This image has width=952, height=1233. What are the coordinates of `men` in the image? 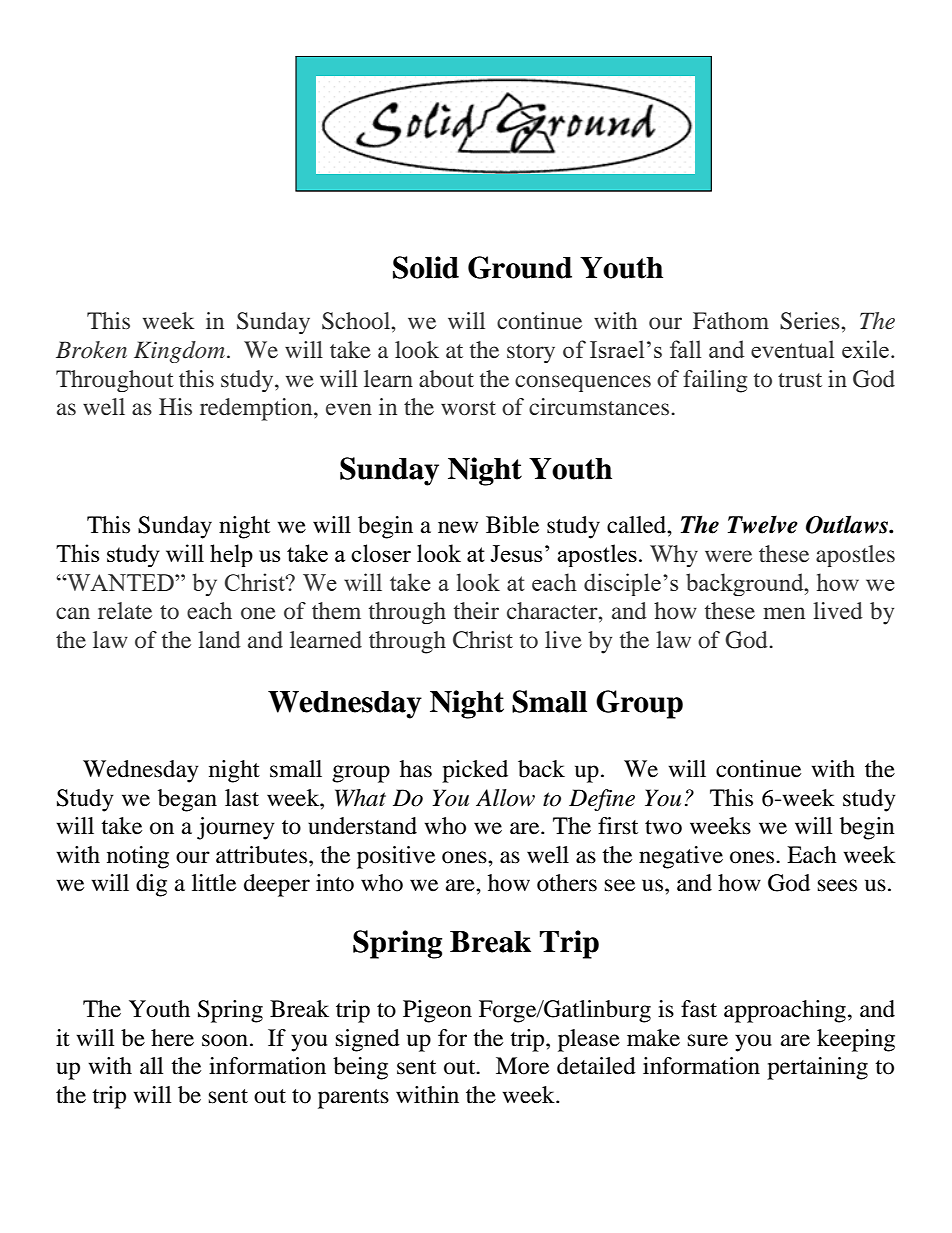 It's located at (784, 613).
